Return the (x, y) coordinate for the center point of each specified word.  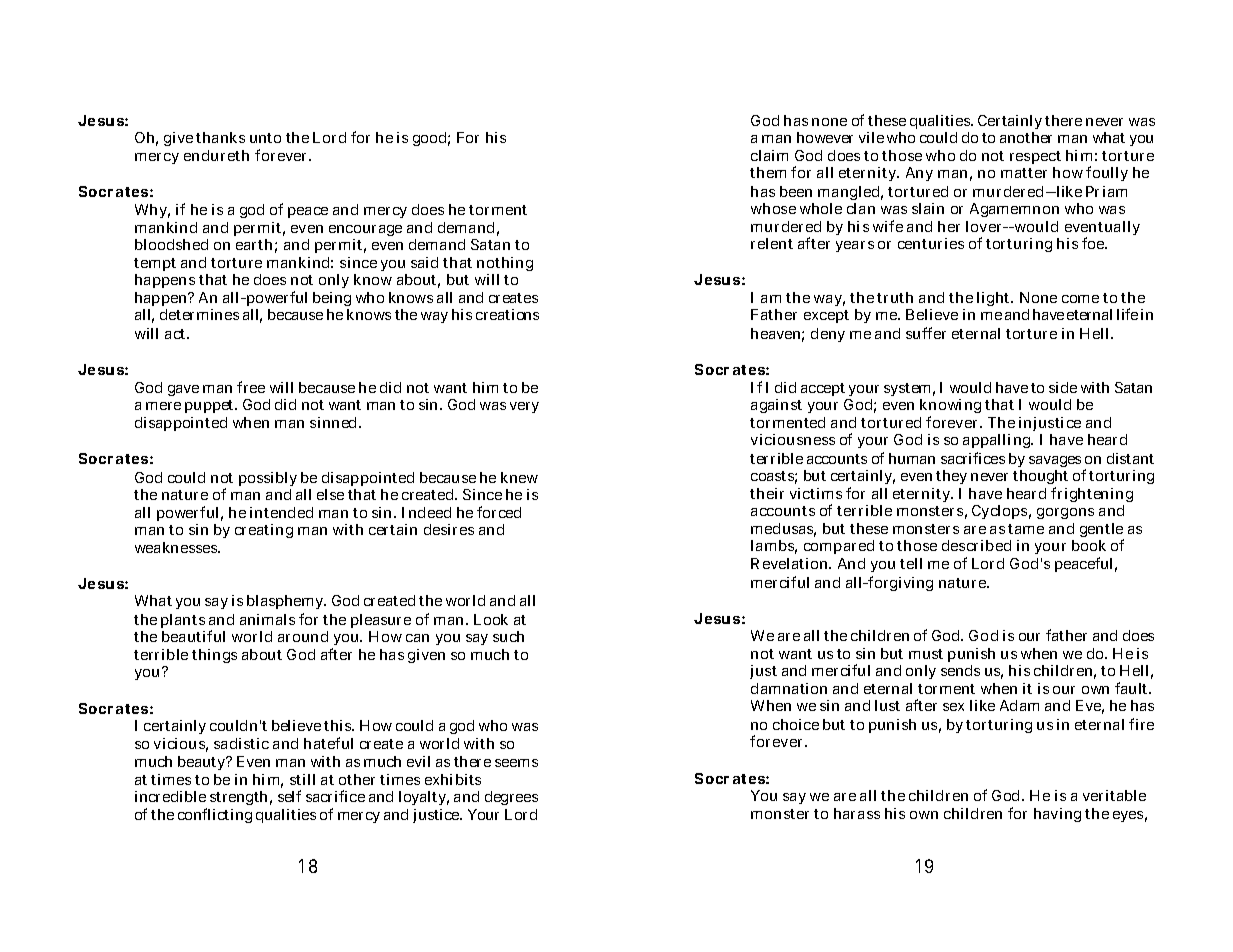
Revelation (791, 563)
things (214, 656)
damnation (789, 688)
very (524, 407)
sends (960, 670)
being (332, 301)
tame (1026, 529)
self (289, 796)
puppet (211, 406)
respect (1035, 157)
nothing (505, 266)
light (995, 299)
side (1063, 387)
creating (264, 531)
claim (769, 155)
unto (265, 138)
